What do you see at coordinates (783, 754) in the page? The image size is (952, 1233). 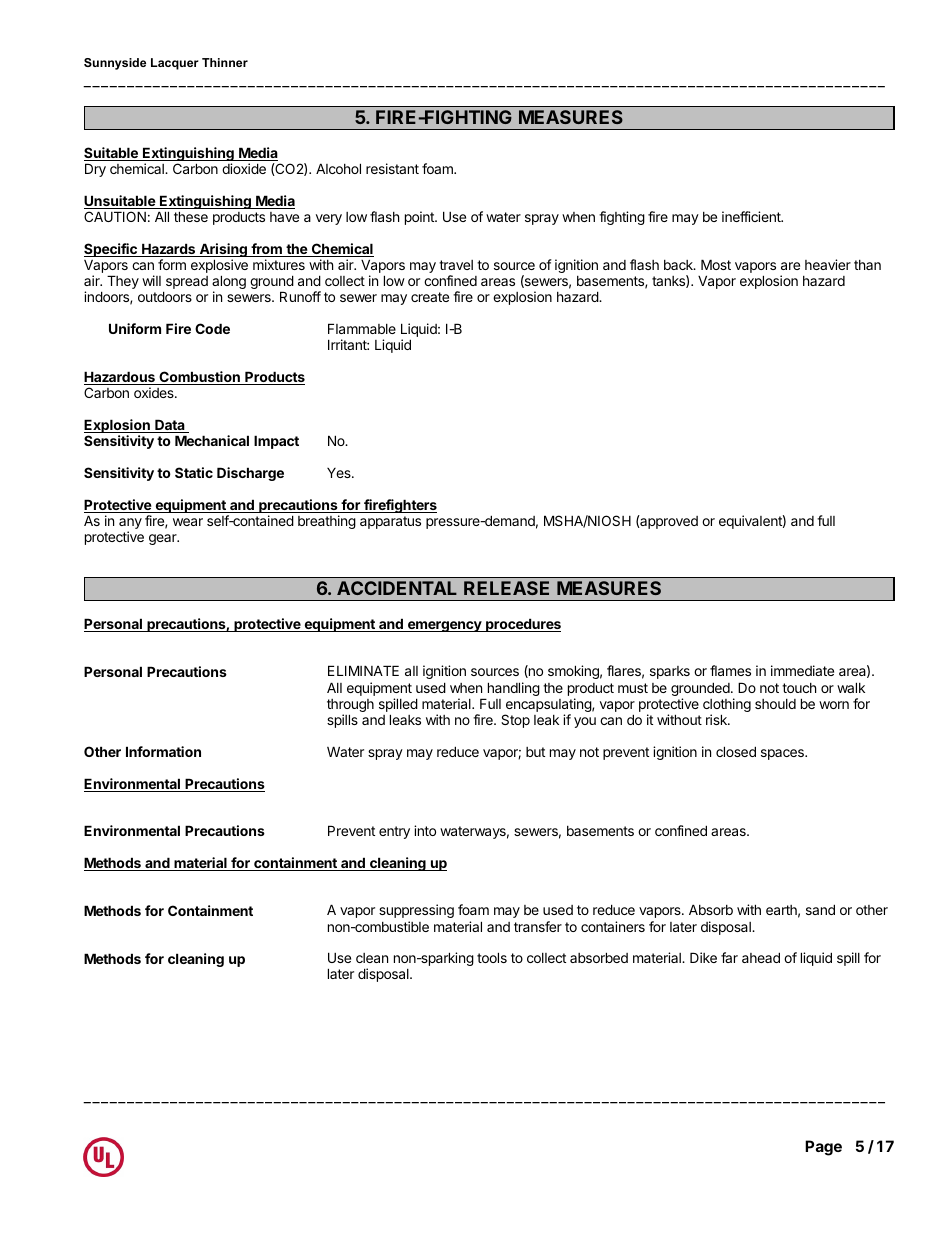 I see `spaces` at bounding box center [783, 754].
